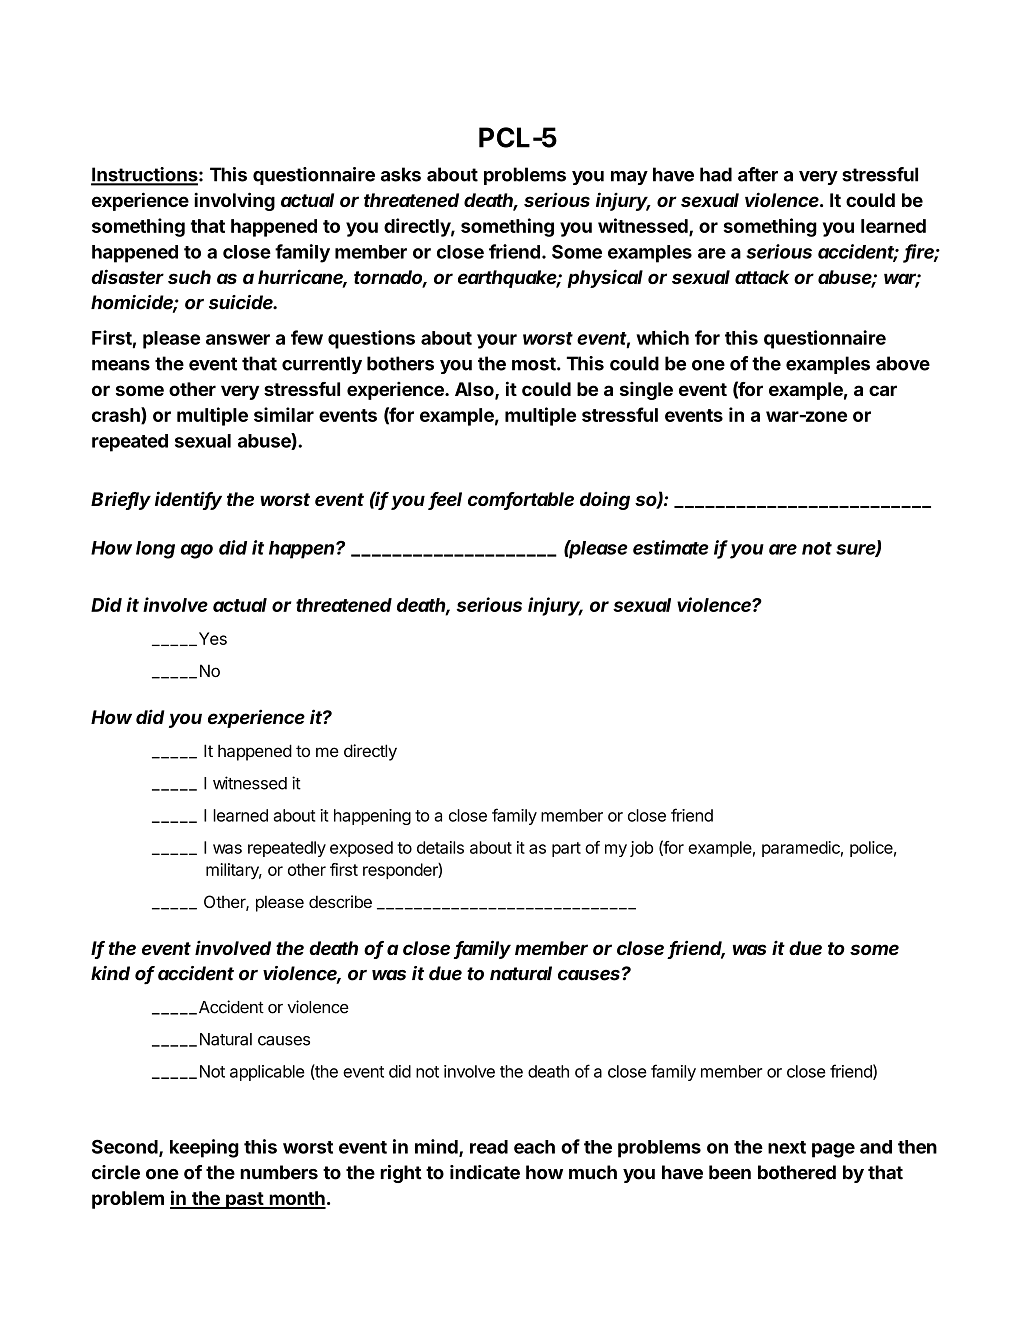 The width and height of the page is (1033, 1337). I want to click on indicate, so click(485, 1172).
